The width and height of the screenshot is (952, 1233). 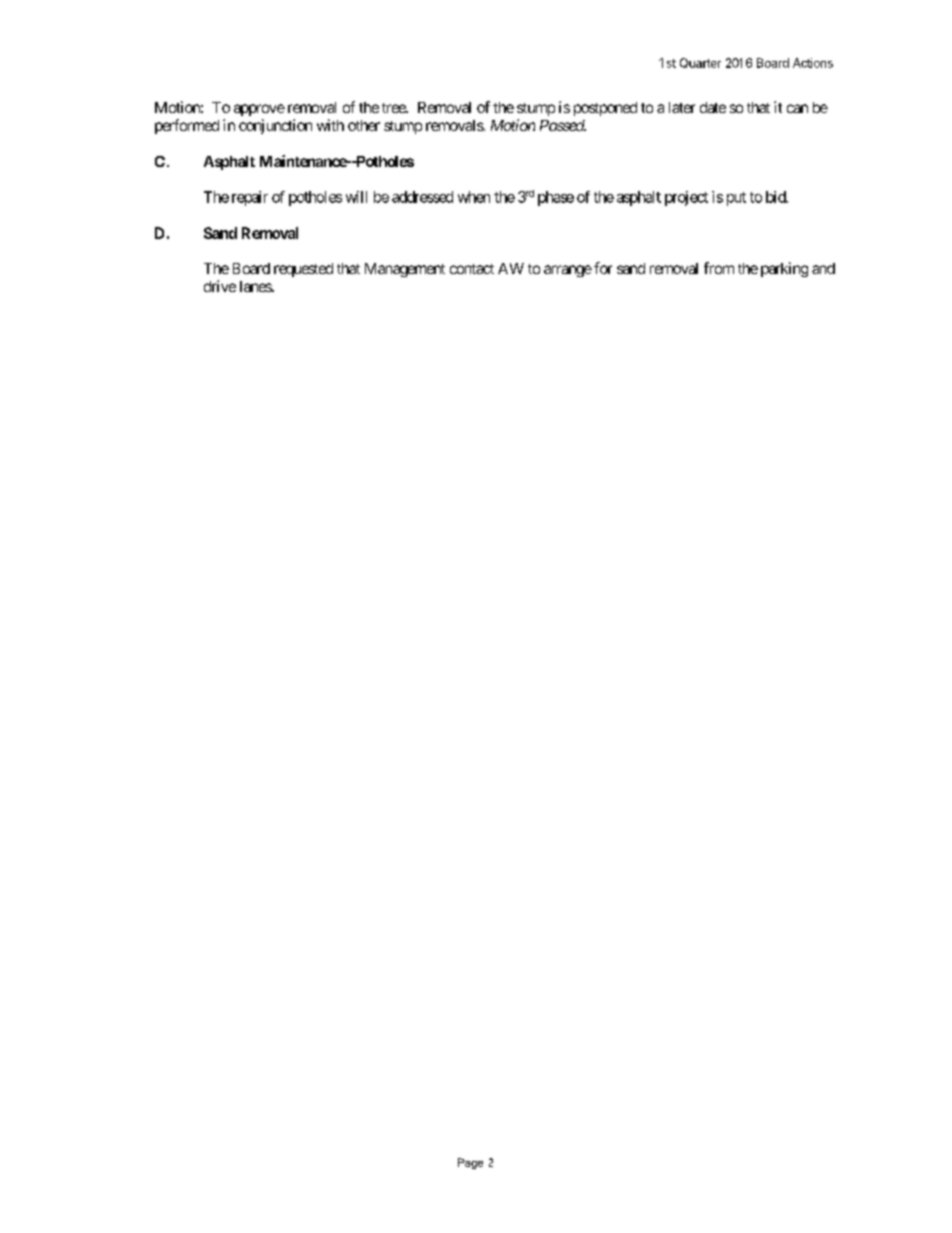 What do you see at coordinates (394, 108) in the screenshot?
I see `tree` at bounding box center [394, 108].
